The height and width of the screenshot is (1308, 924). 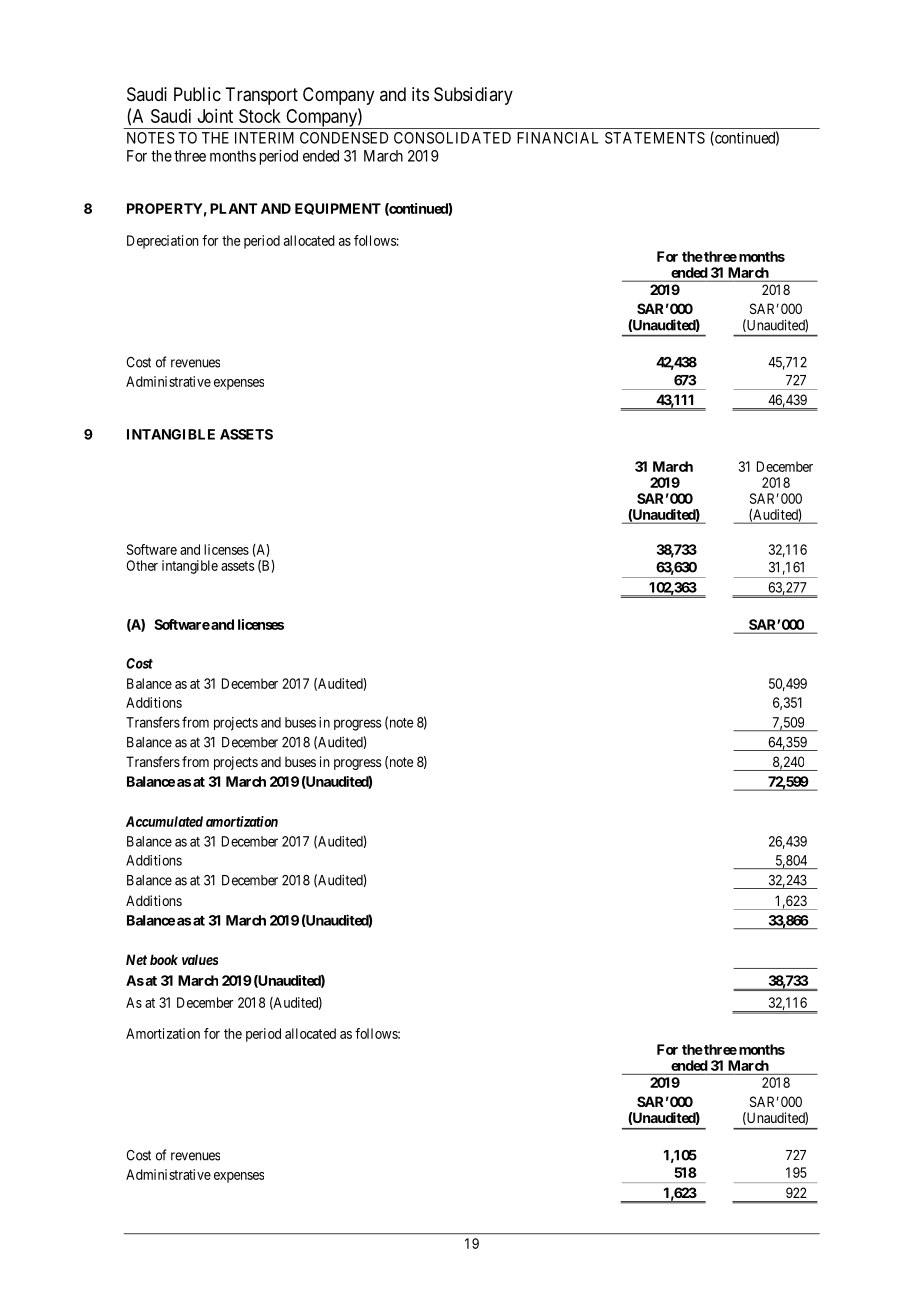 I want to click on FINANCIAL, so click(x=557, y=138).
